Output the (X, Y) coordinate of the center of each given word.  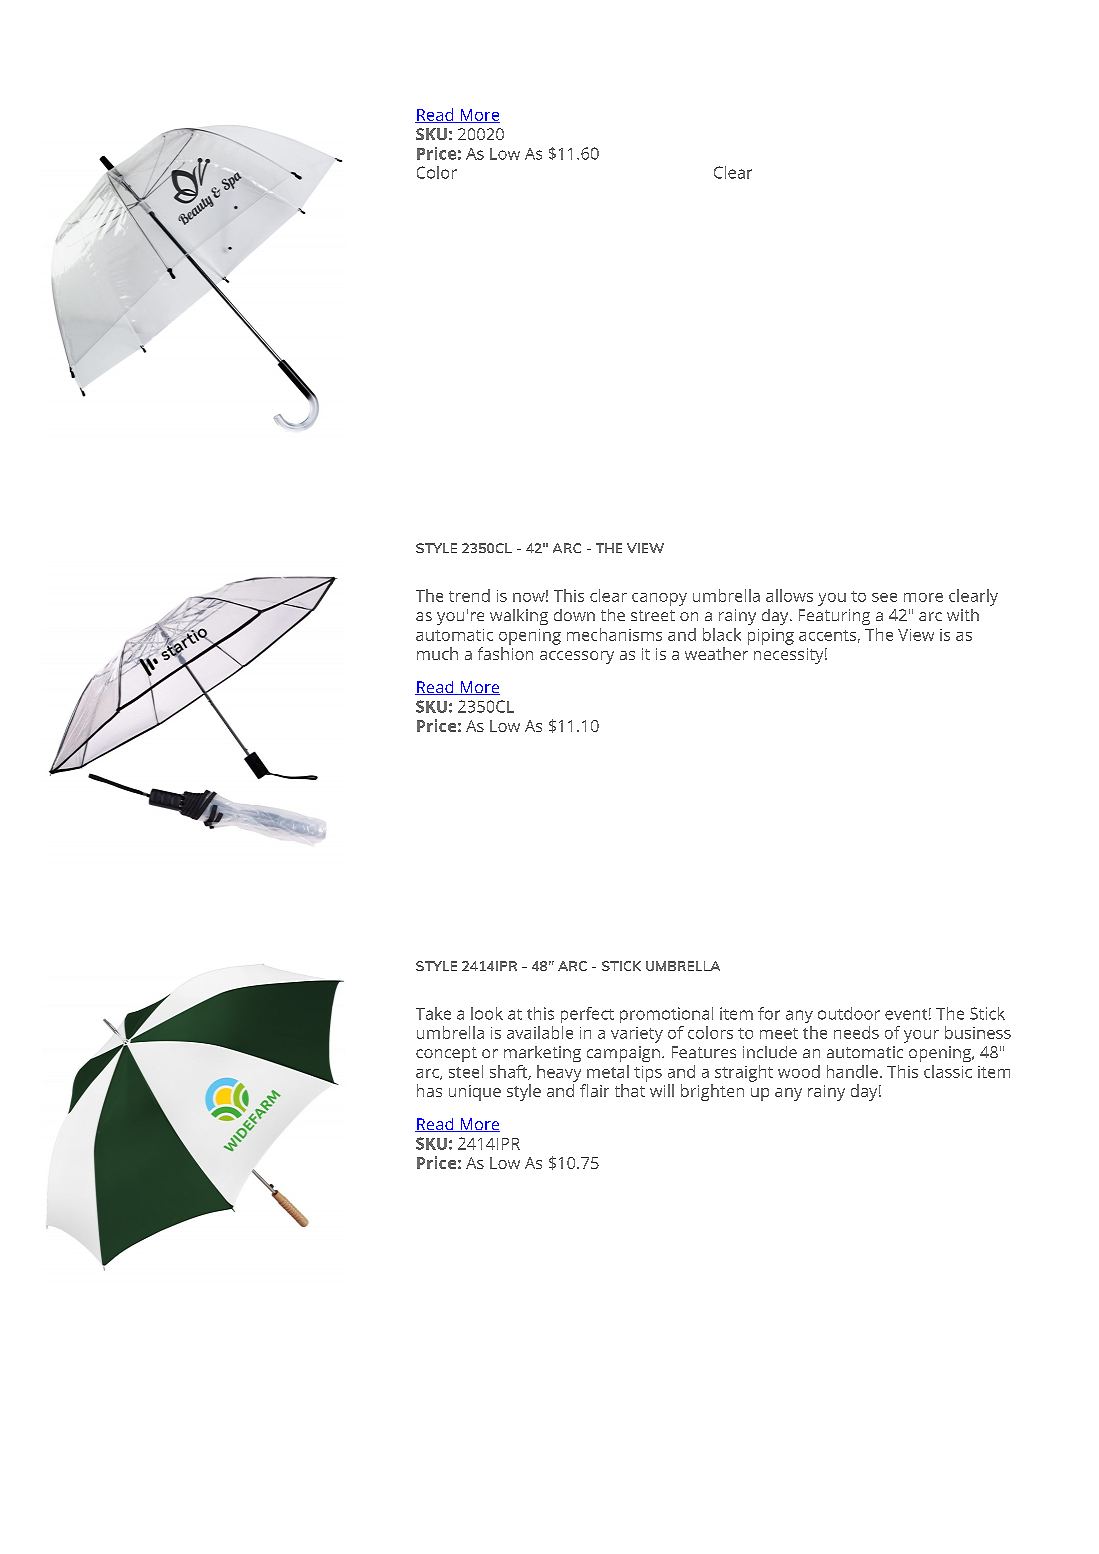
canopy (659, 599)
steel (466, 1071)
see (884, 597)
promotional (666, 1015)
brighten (712, 1092)
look (487, 1013)
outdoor (849, 1013)
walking (519, 617)
